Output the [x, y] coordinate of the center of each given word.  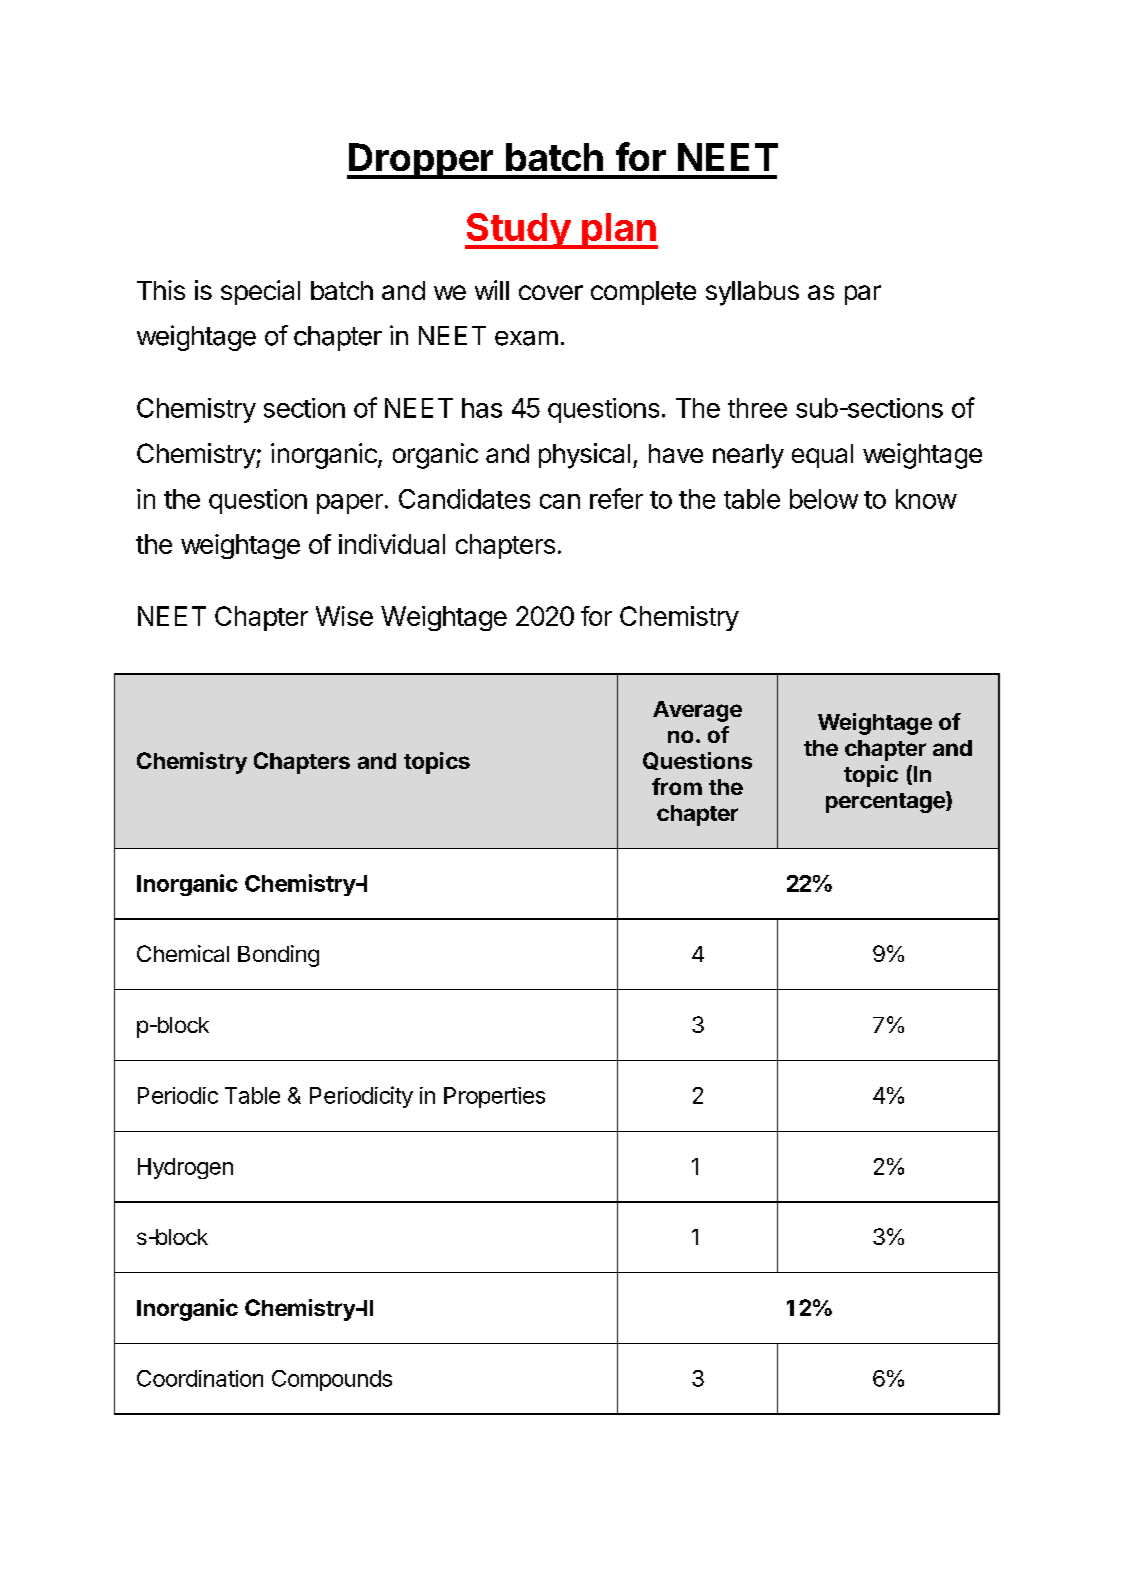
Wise [344, 616]
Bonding [278, 956]
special [260, 292]
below [824, 499]
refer [616, 498]
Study [518, 231]
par [863, 295]
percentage [886, 802]
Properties [494, 1097]
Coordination [200, 1378]
